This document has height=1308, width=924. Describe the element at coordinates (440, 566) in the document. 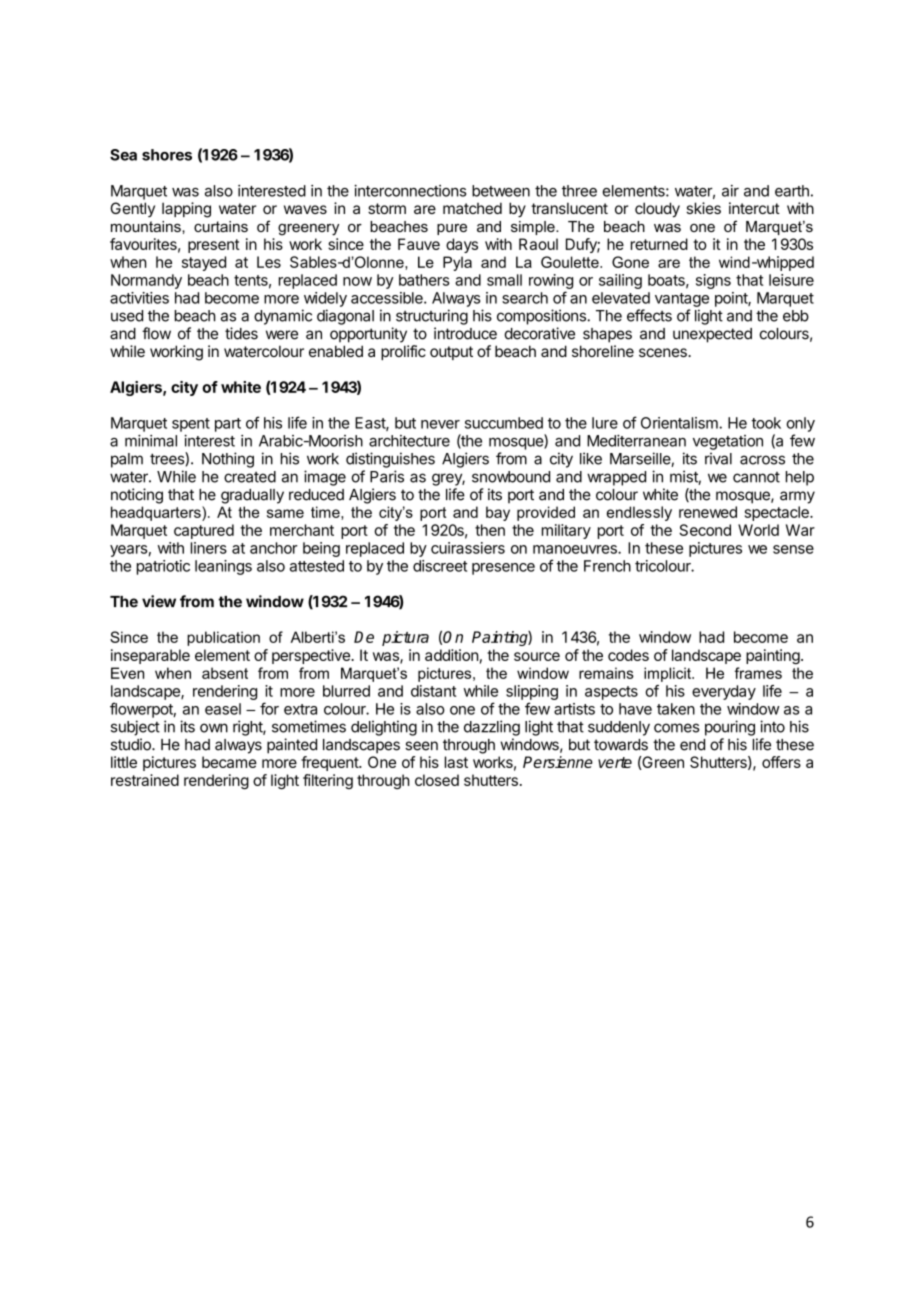

I see `discreet` at that location.
